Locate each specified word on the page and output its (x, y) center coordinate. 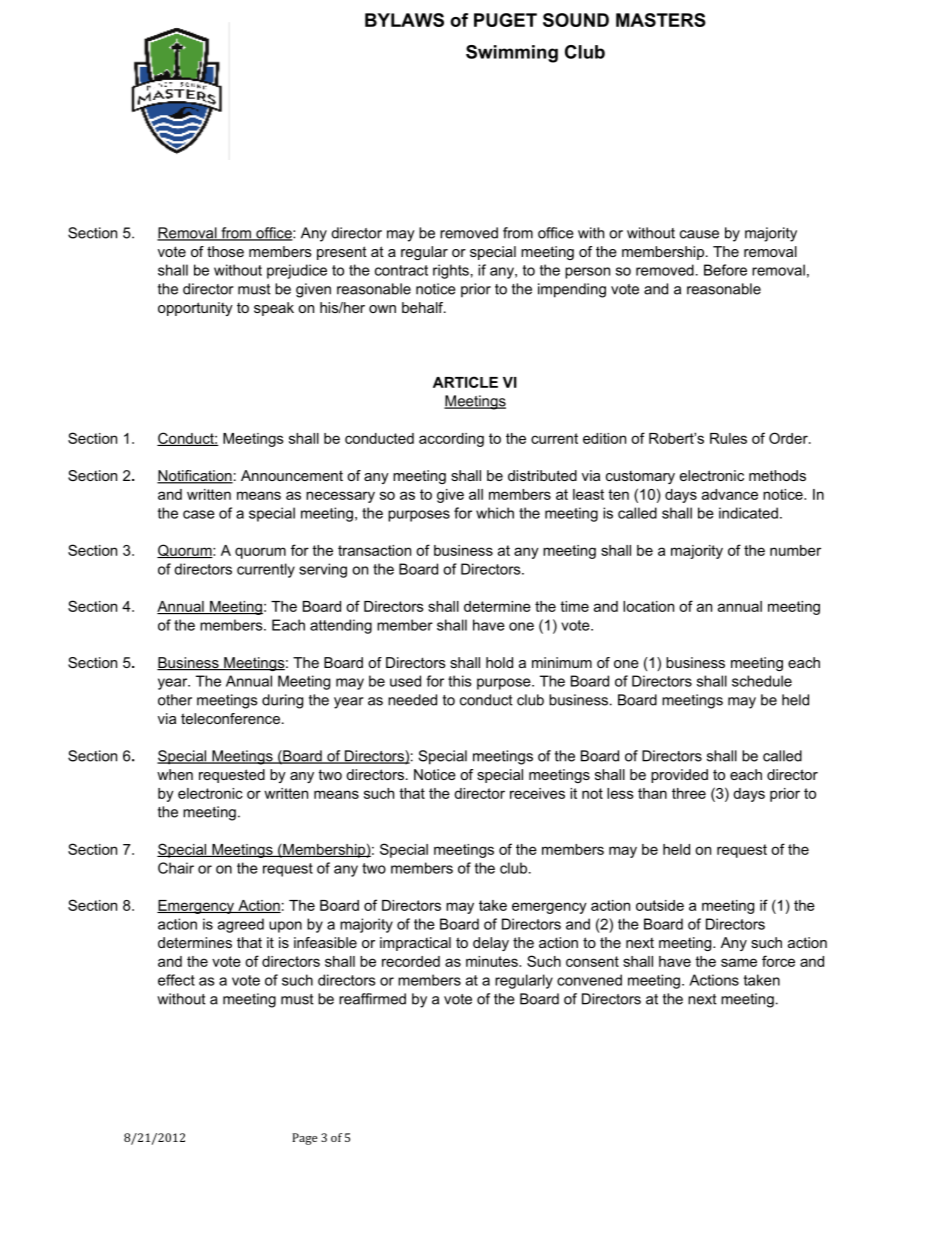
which (495, 513)
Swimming (512, 54)
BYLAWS (404, 20)
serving (323, 570)
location (648, 606)
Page (304, 1139)
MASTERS (661, 20)
